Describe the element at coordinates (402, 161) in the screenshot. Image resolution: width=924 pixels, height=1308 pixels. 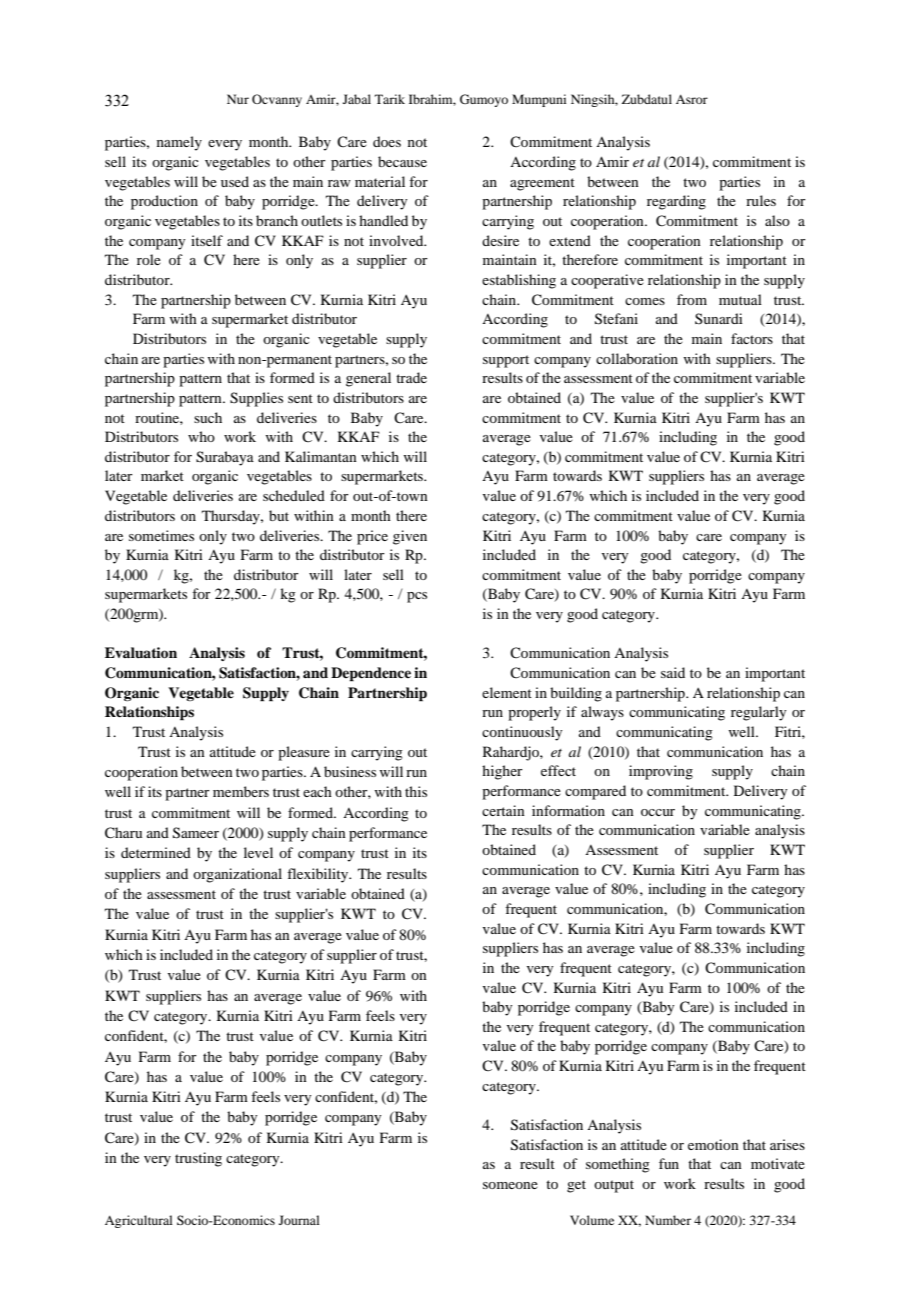
I see `because` at that location.
